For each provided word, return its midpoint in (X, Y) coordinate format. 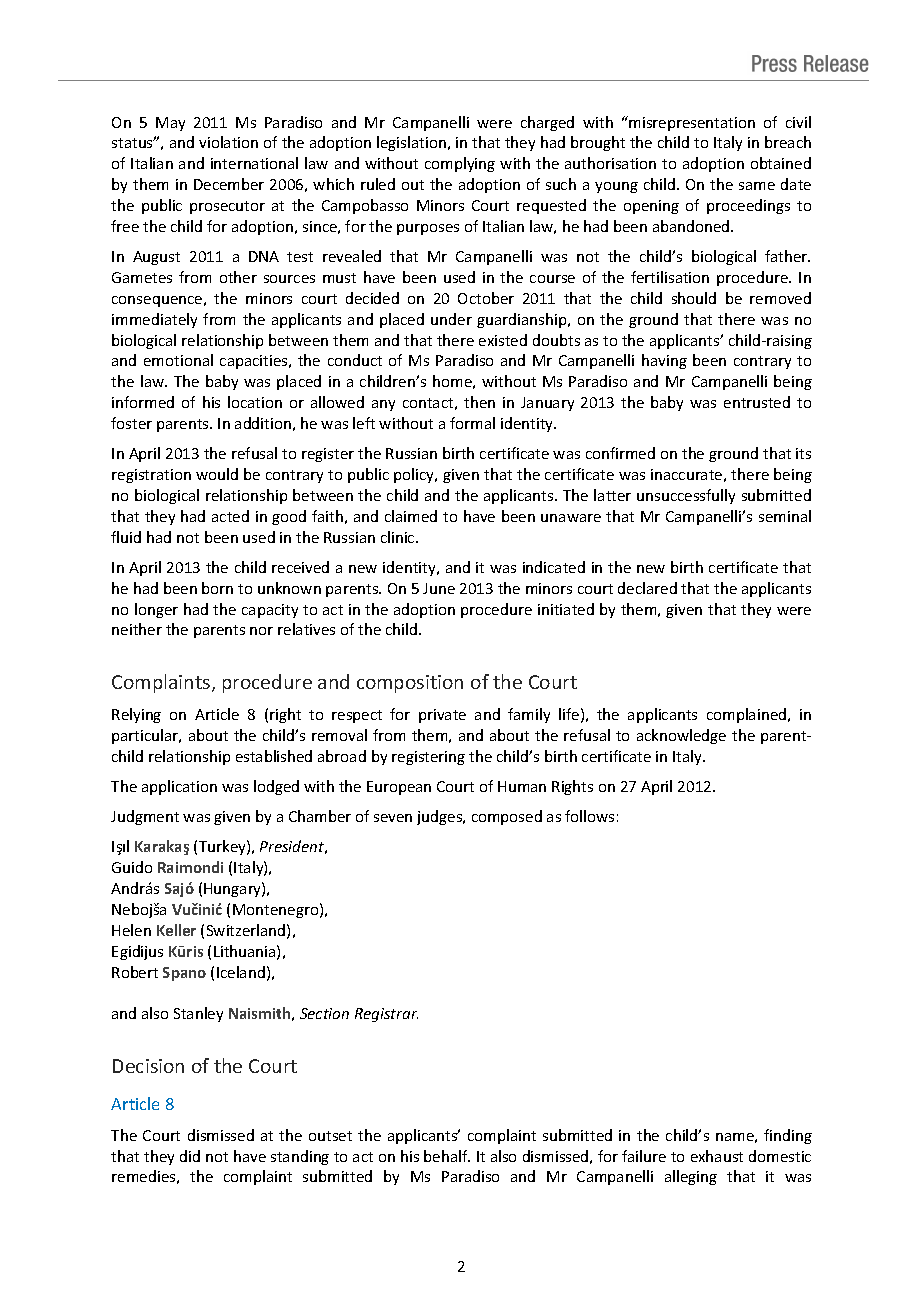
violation (228, 142)
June (439, 588)
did (190, 1156)
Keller (176, 930)
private (442, 716)
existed (503, 340)
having (664, 361)
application (179, 787)
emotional (178, 360)
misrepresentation (692, 124)
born (217, 588)
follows (589, 816)
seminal (785, 516)
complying (460, 164)
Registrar (386, 1015)
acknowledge (681, 736)
